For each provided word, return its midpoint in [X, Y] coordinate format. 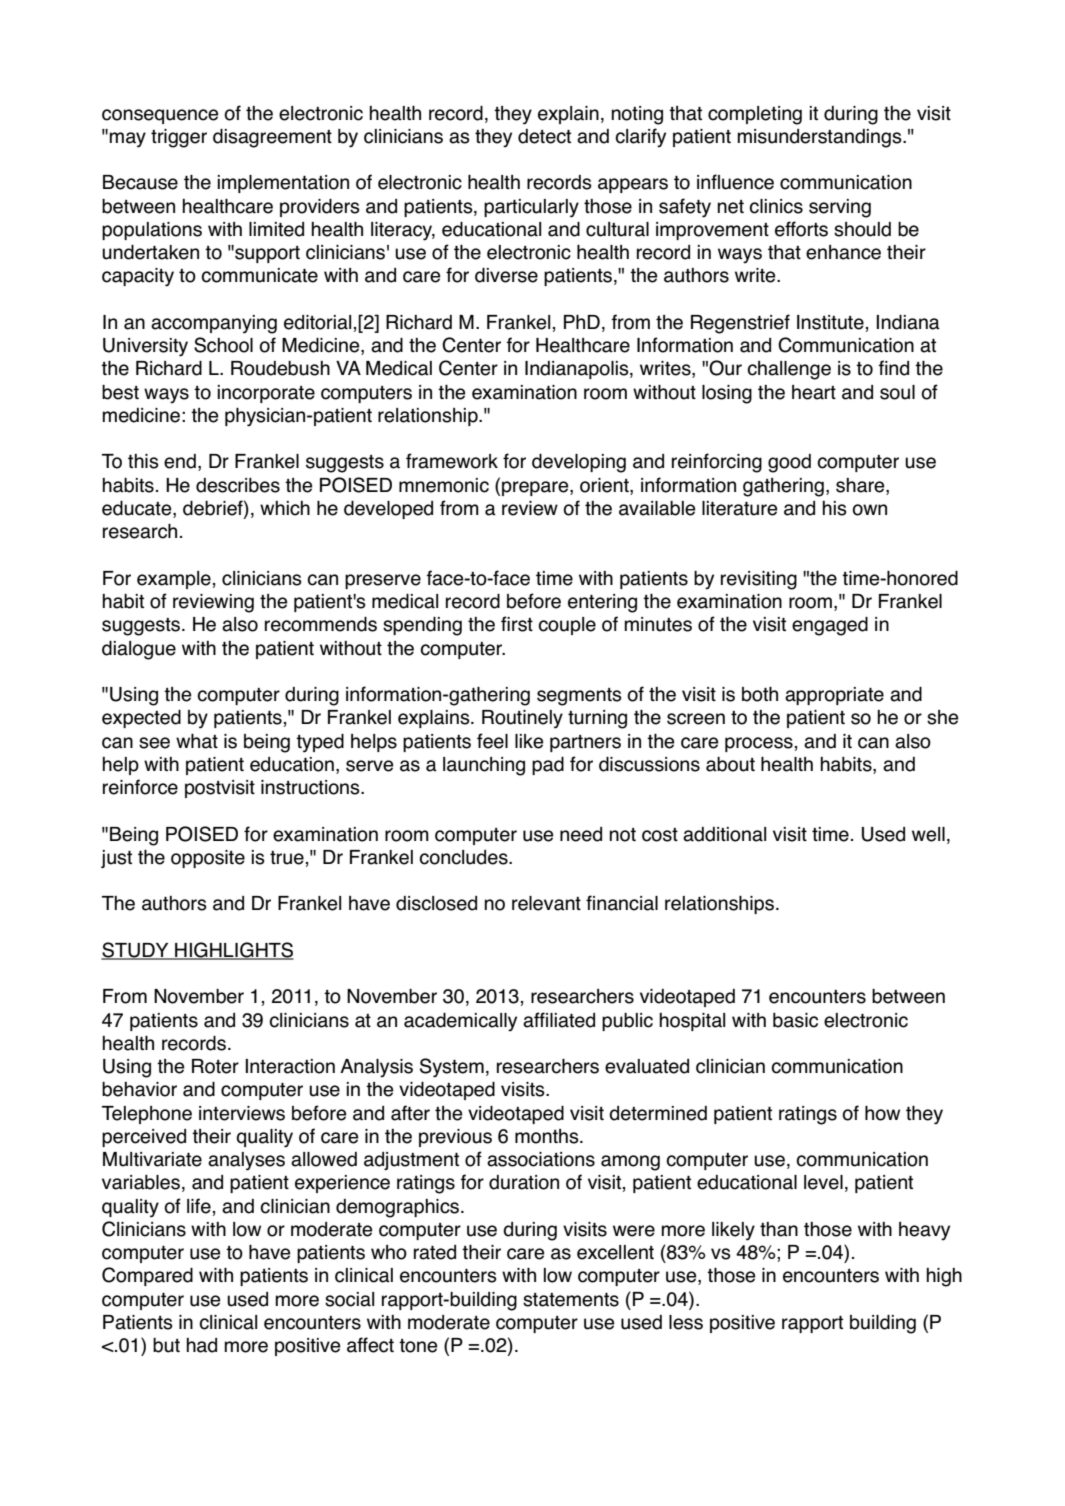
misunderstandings [820, 138]
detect [544, 136]
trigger [179, 138]
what [197, 741]
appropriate [834, 696]
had [201, 1345]
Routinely [522, 719]
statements [571, 1300]
